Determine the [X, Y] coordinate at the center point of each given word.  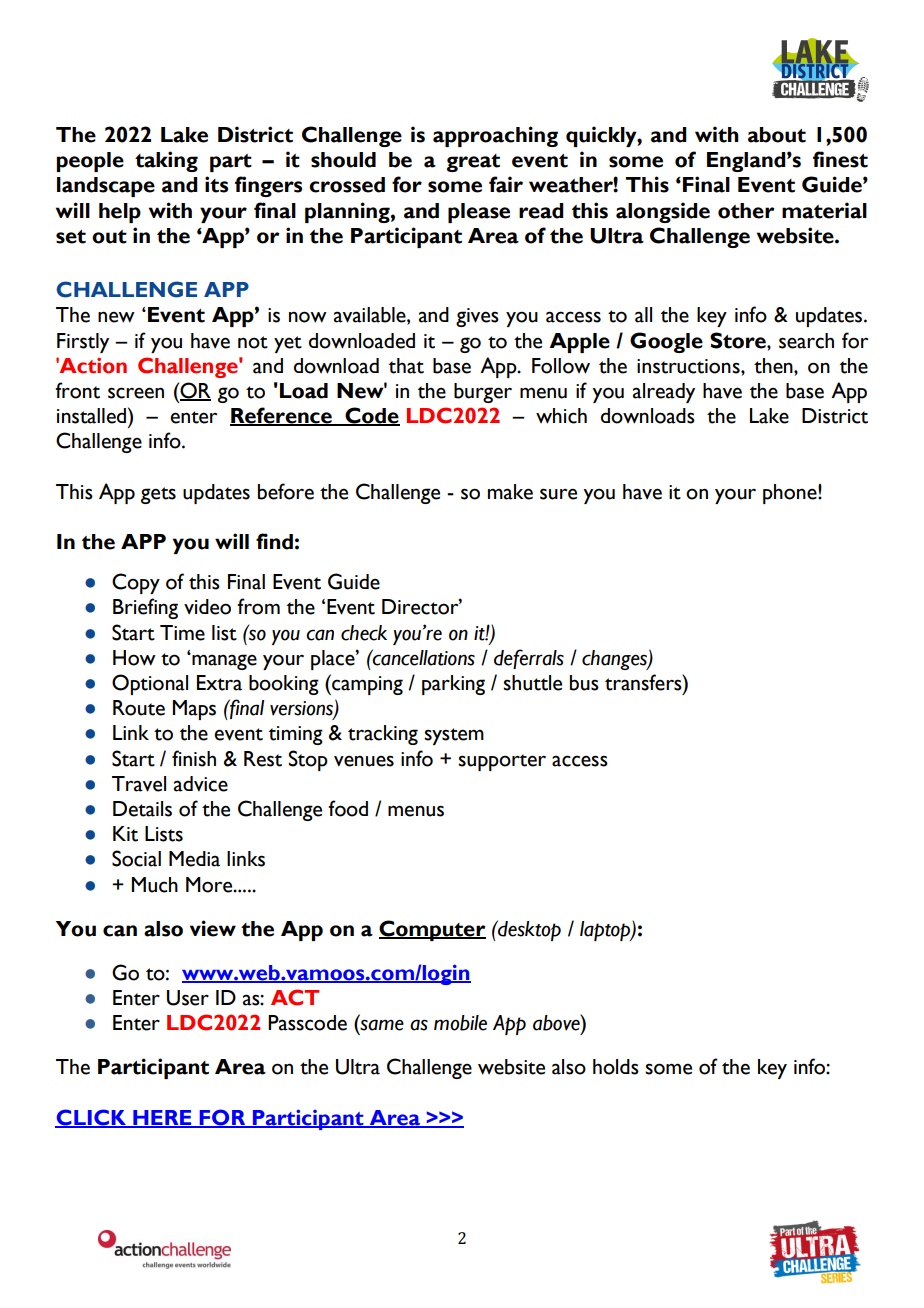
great [473, 163]
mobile [460, 1023]
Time [182, 633]
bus [584, 683]
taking [166, 161]
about [777, 135]
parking [453, 685]
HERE [162, 1118]
